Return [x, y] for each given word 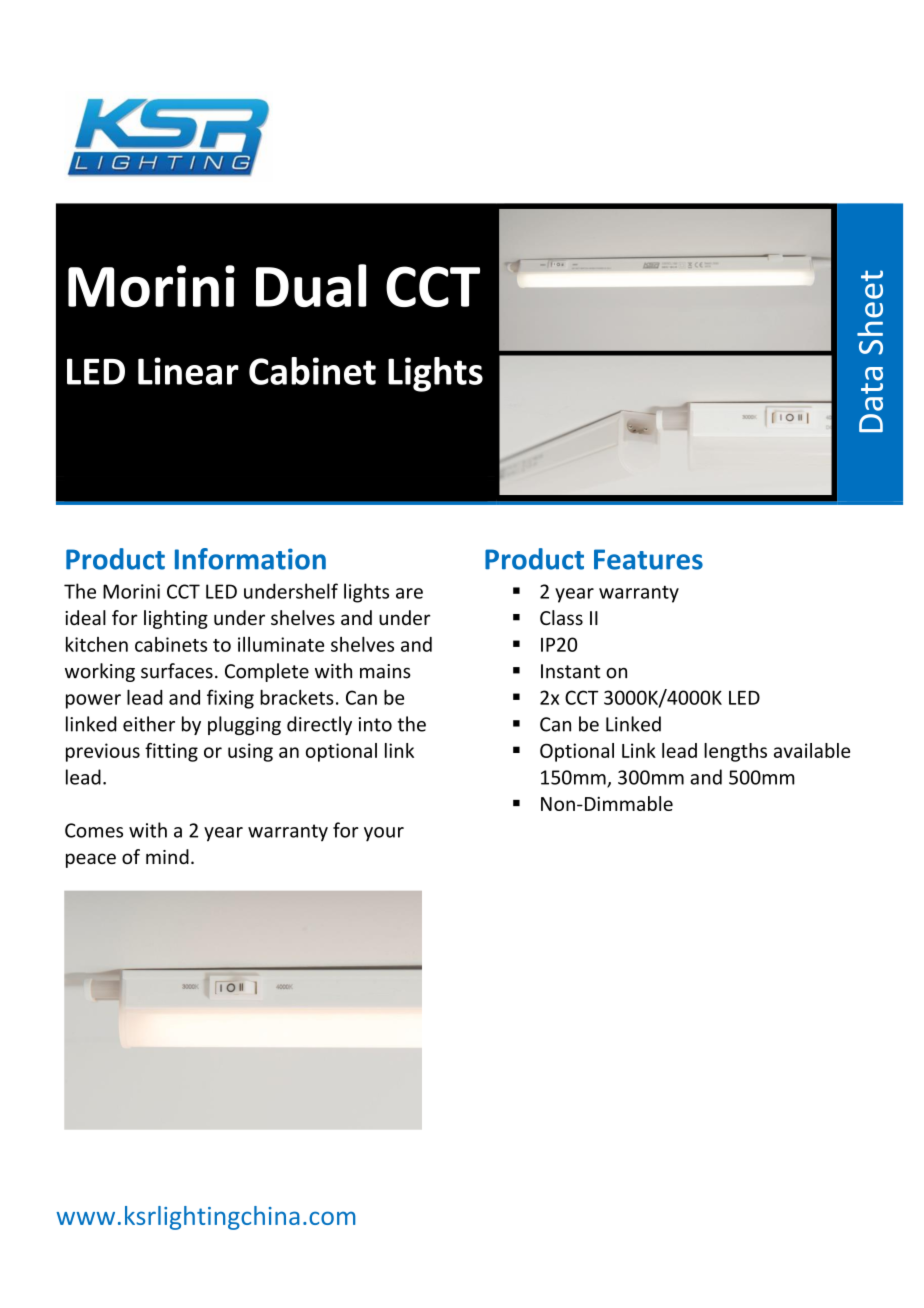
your [384, 834]
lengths [735, 752]
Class [561, 617]
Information [250, 559]
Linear [188, 371]
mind [167, 856]
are [409, 593]
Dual [311, 285]
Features [648, 559]
